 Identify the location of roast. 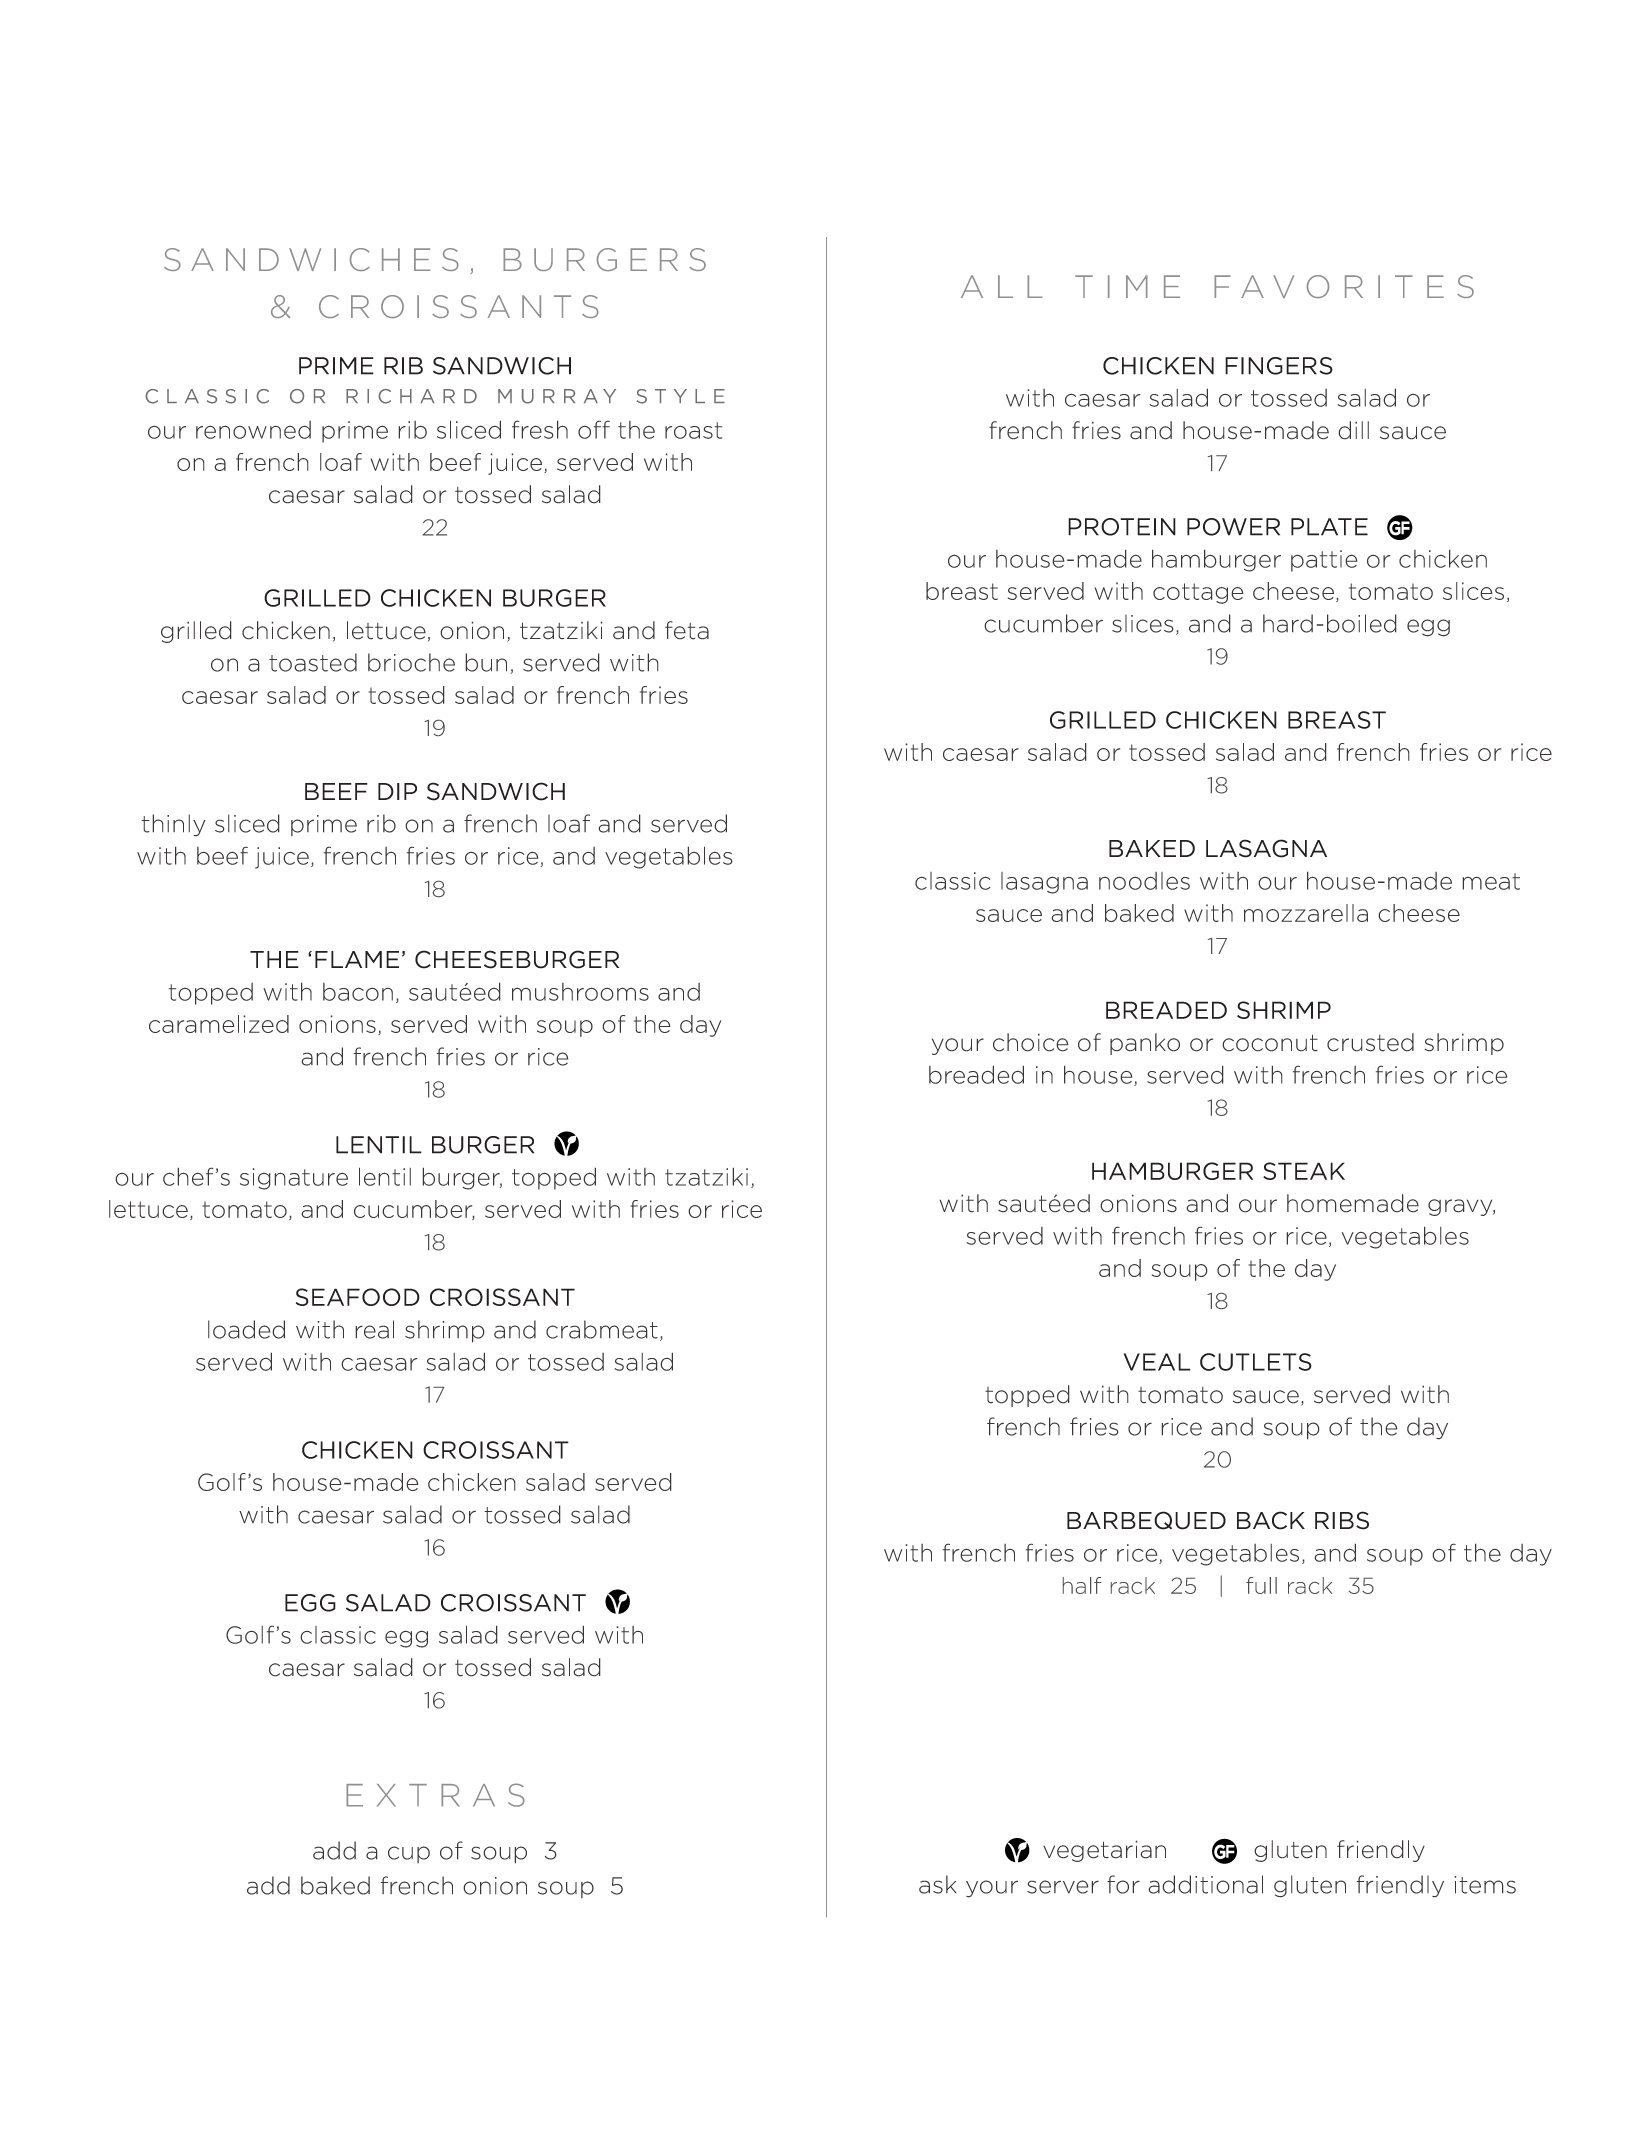
(693, 430).
